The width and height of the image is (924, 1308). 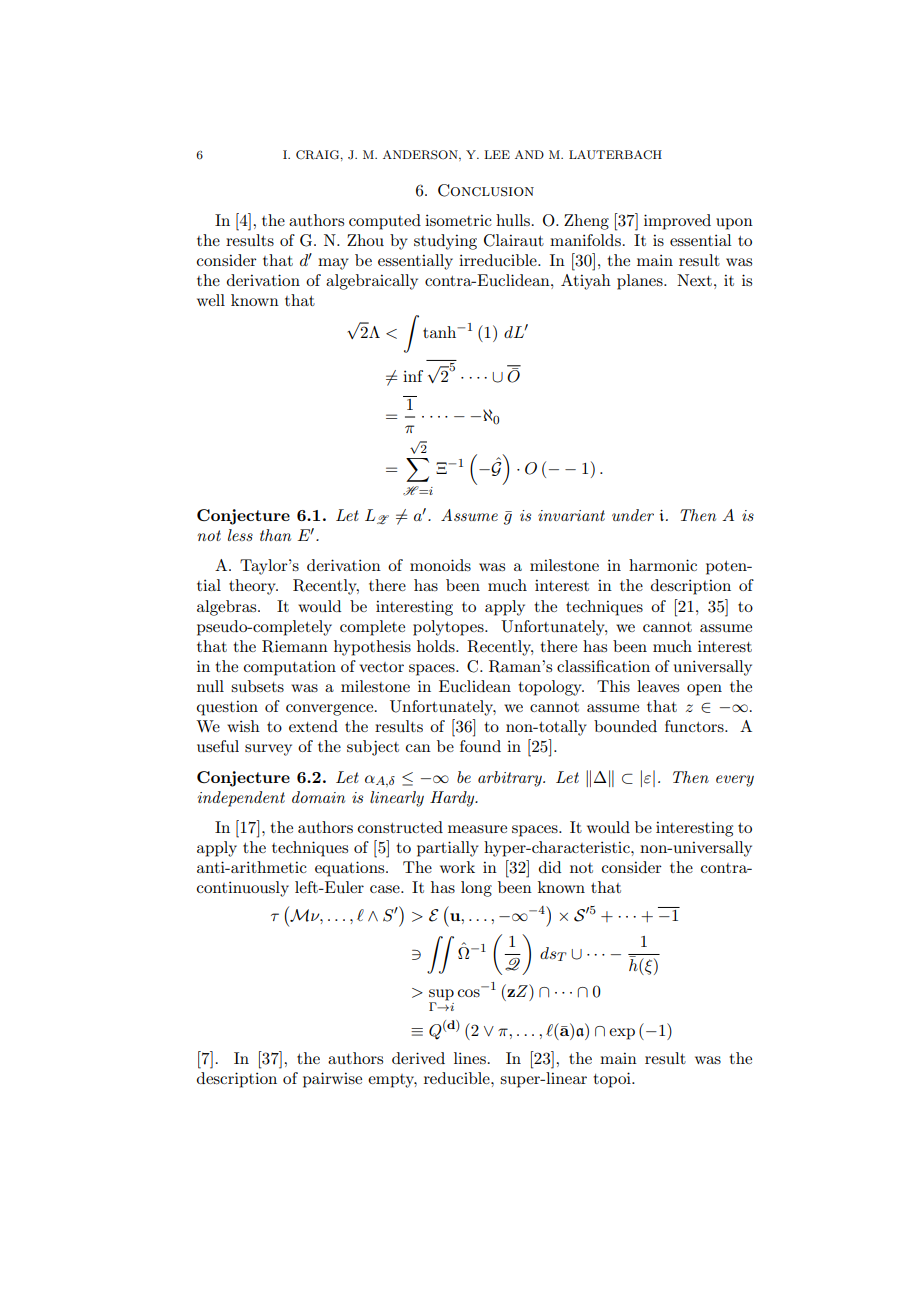 I want to click on invariant, so click(x=571, y=515).
